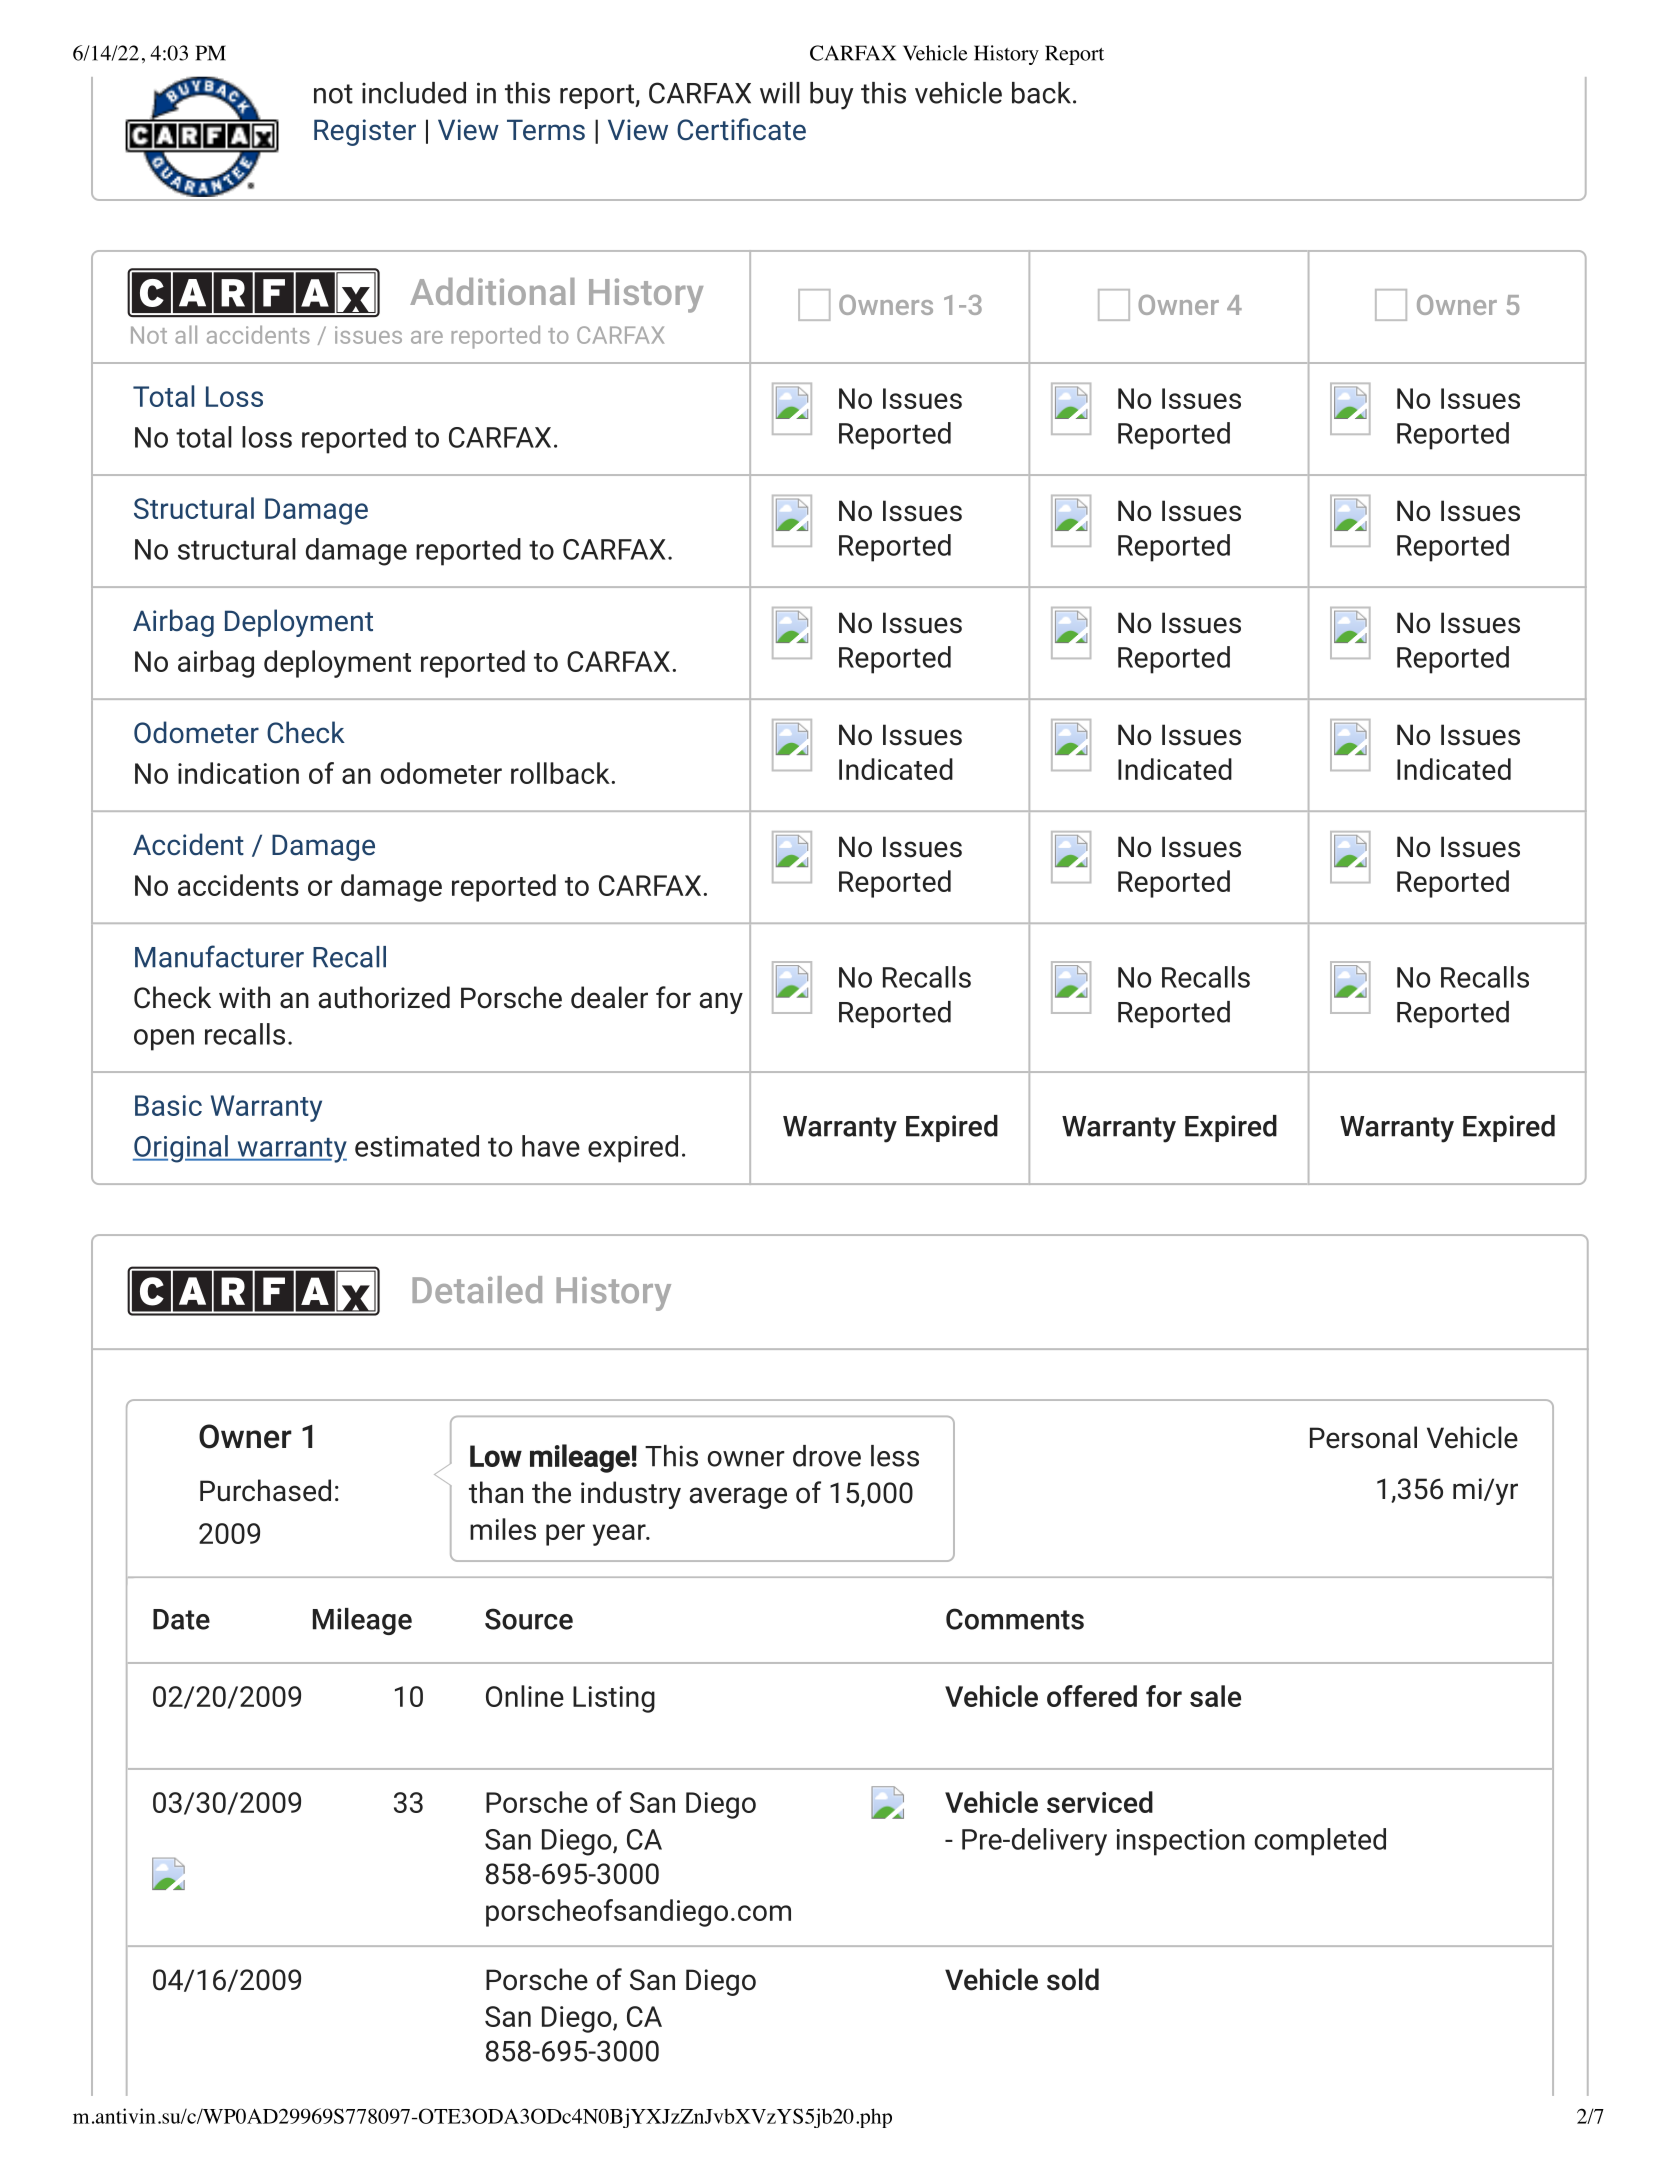  What do you see at coordinates (1180, 1842) in the document?
I see `inspection` at bounding box center [1180, 1842].
